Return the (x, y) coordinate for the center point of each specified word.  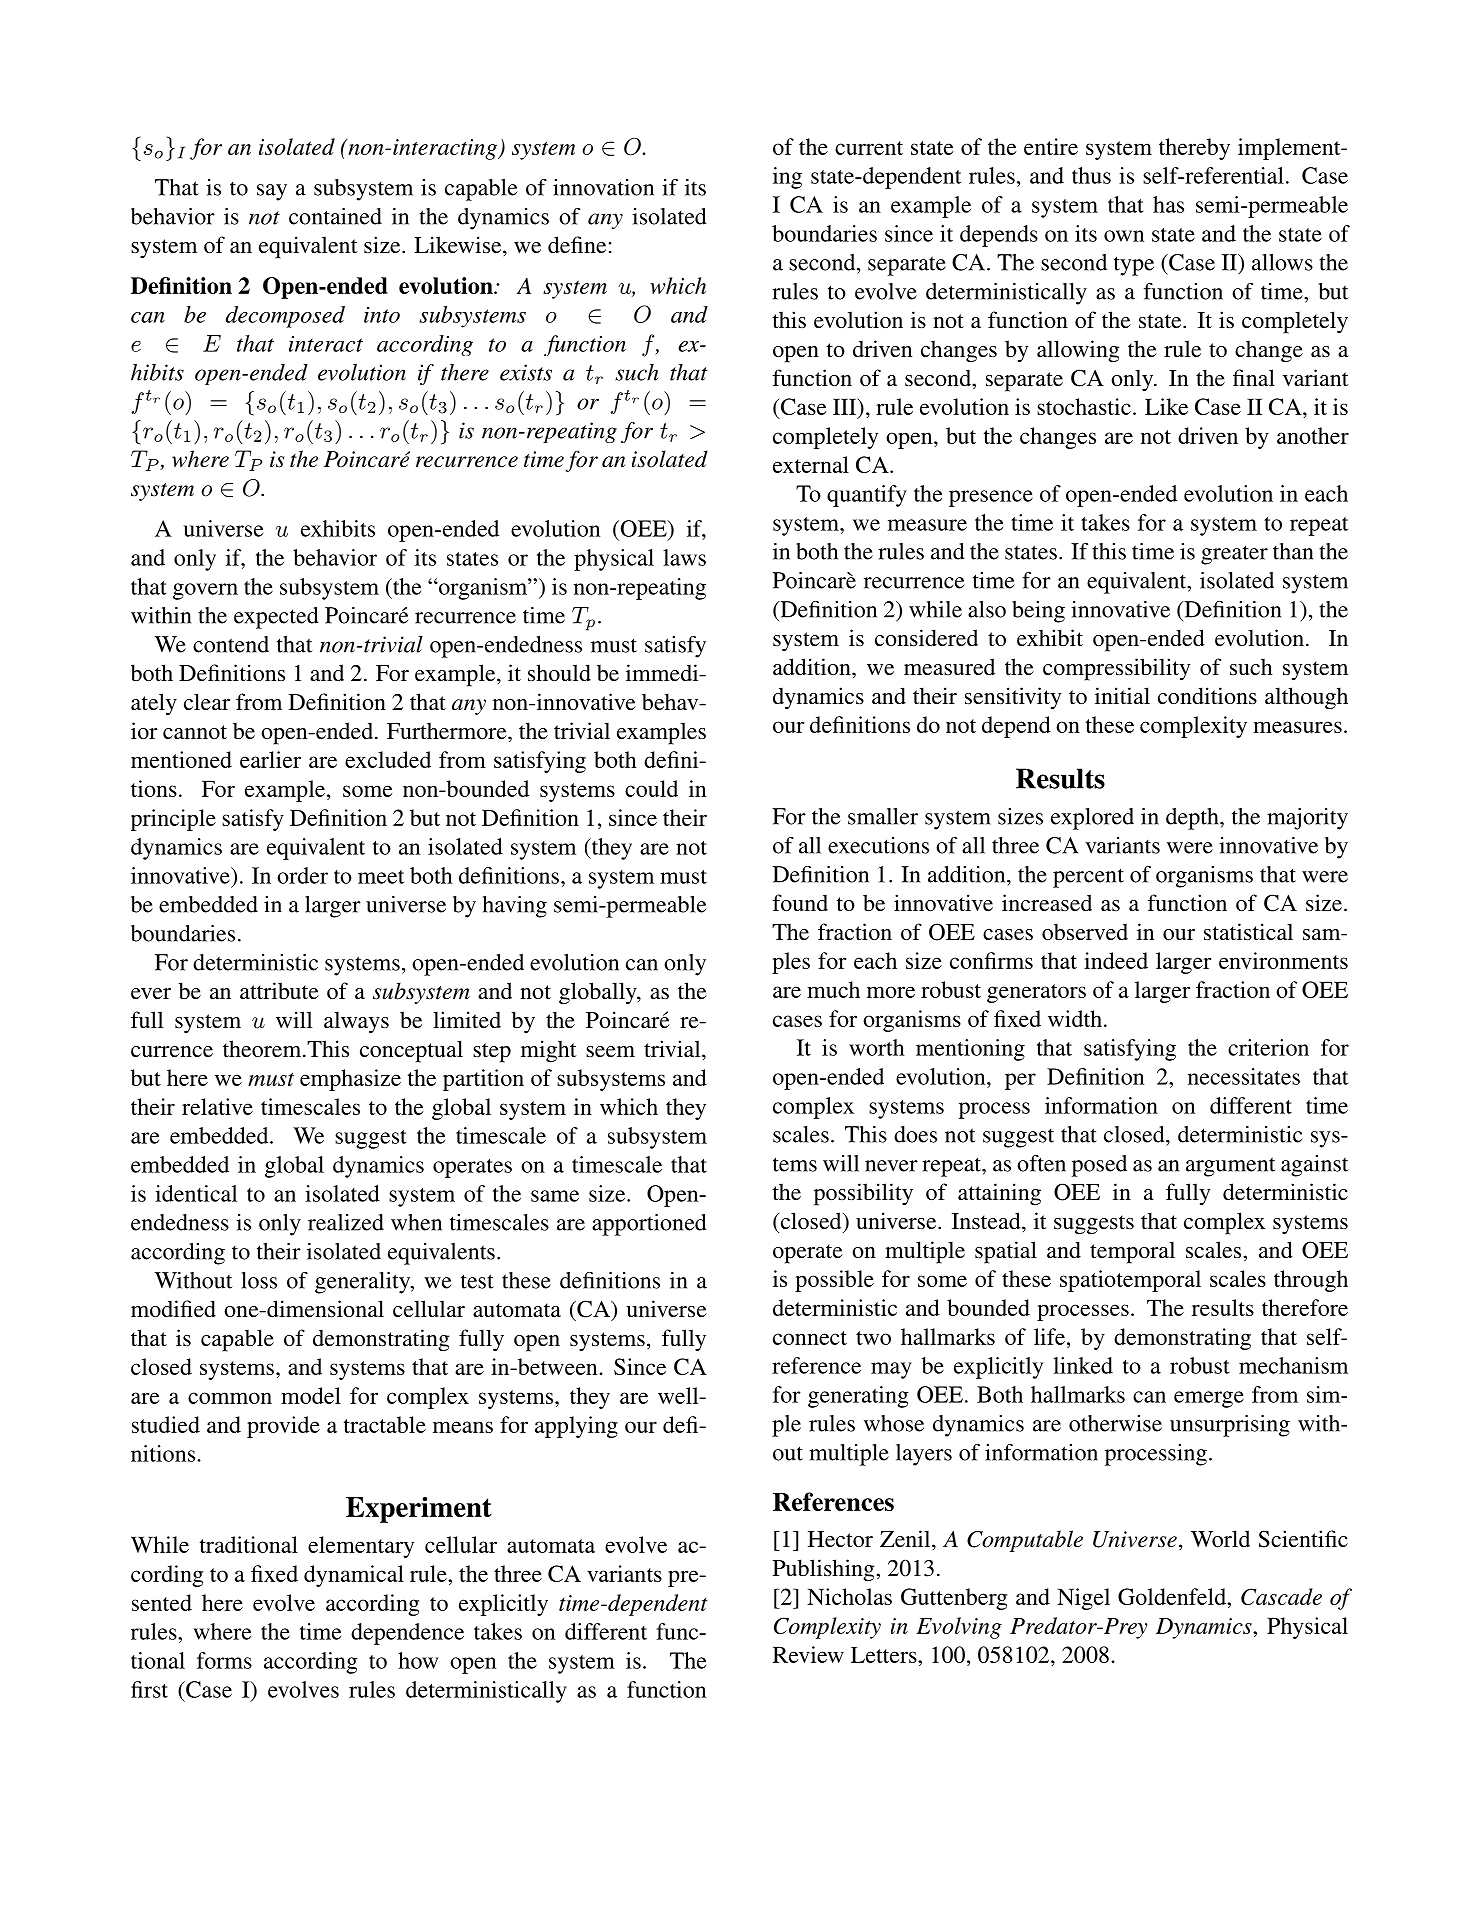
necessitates (1244, 1076)
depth (1193, 819)
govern (205, 591)
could (651, 788)
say (272, 192)
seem (610, 1052)
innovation (603, 187)
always (356, 1022)
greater (1234, 555)
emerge (1209, 1399)
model (311, 1395)
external (811, 464)
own (1124, 236)
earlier (270, 759)
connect (810, 1338)
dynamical (354, 1576)
